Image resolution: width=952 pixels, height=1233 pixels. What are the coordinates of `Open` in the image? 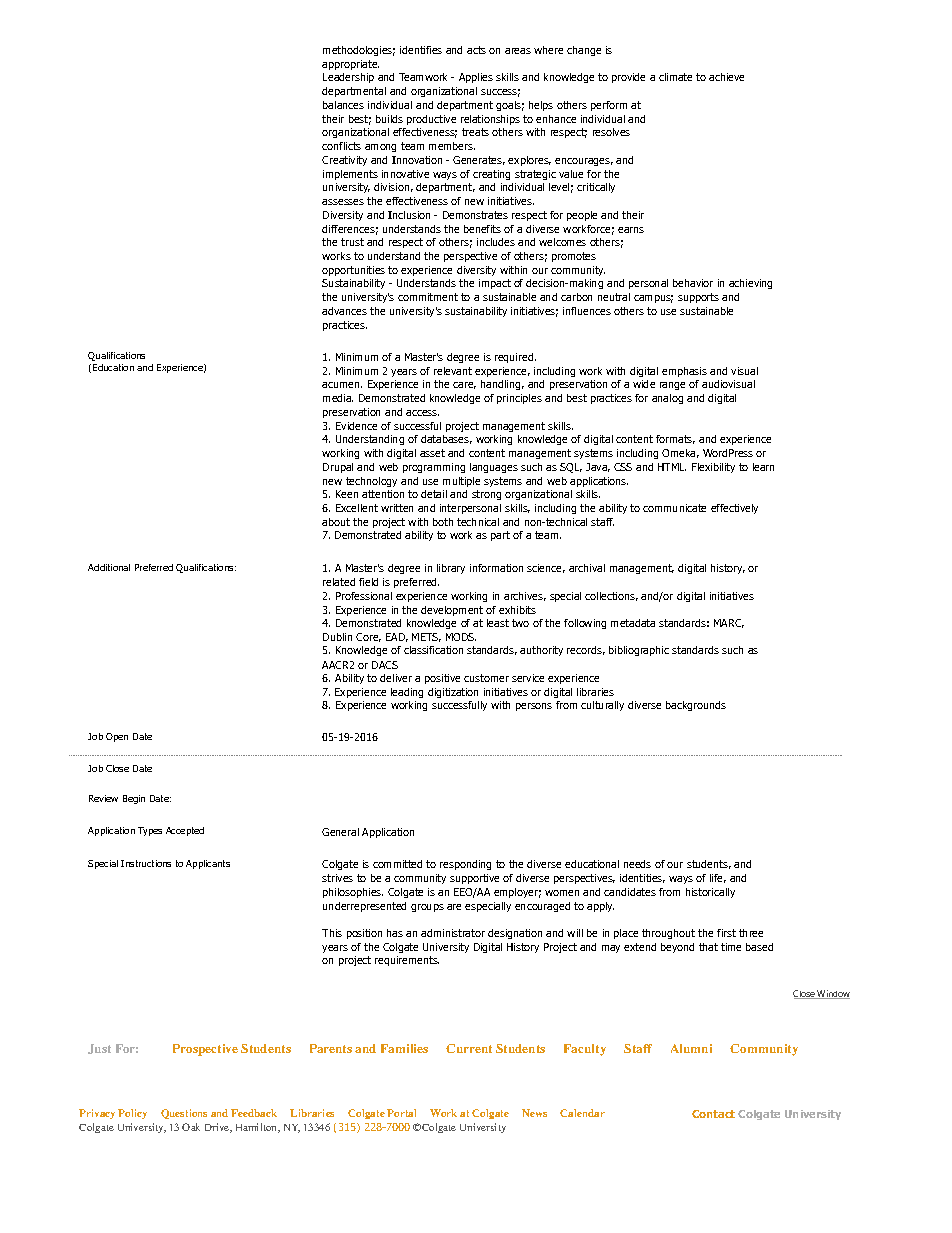 It's located at (117, 737).
